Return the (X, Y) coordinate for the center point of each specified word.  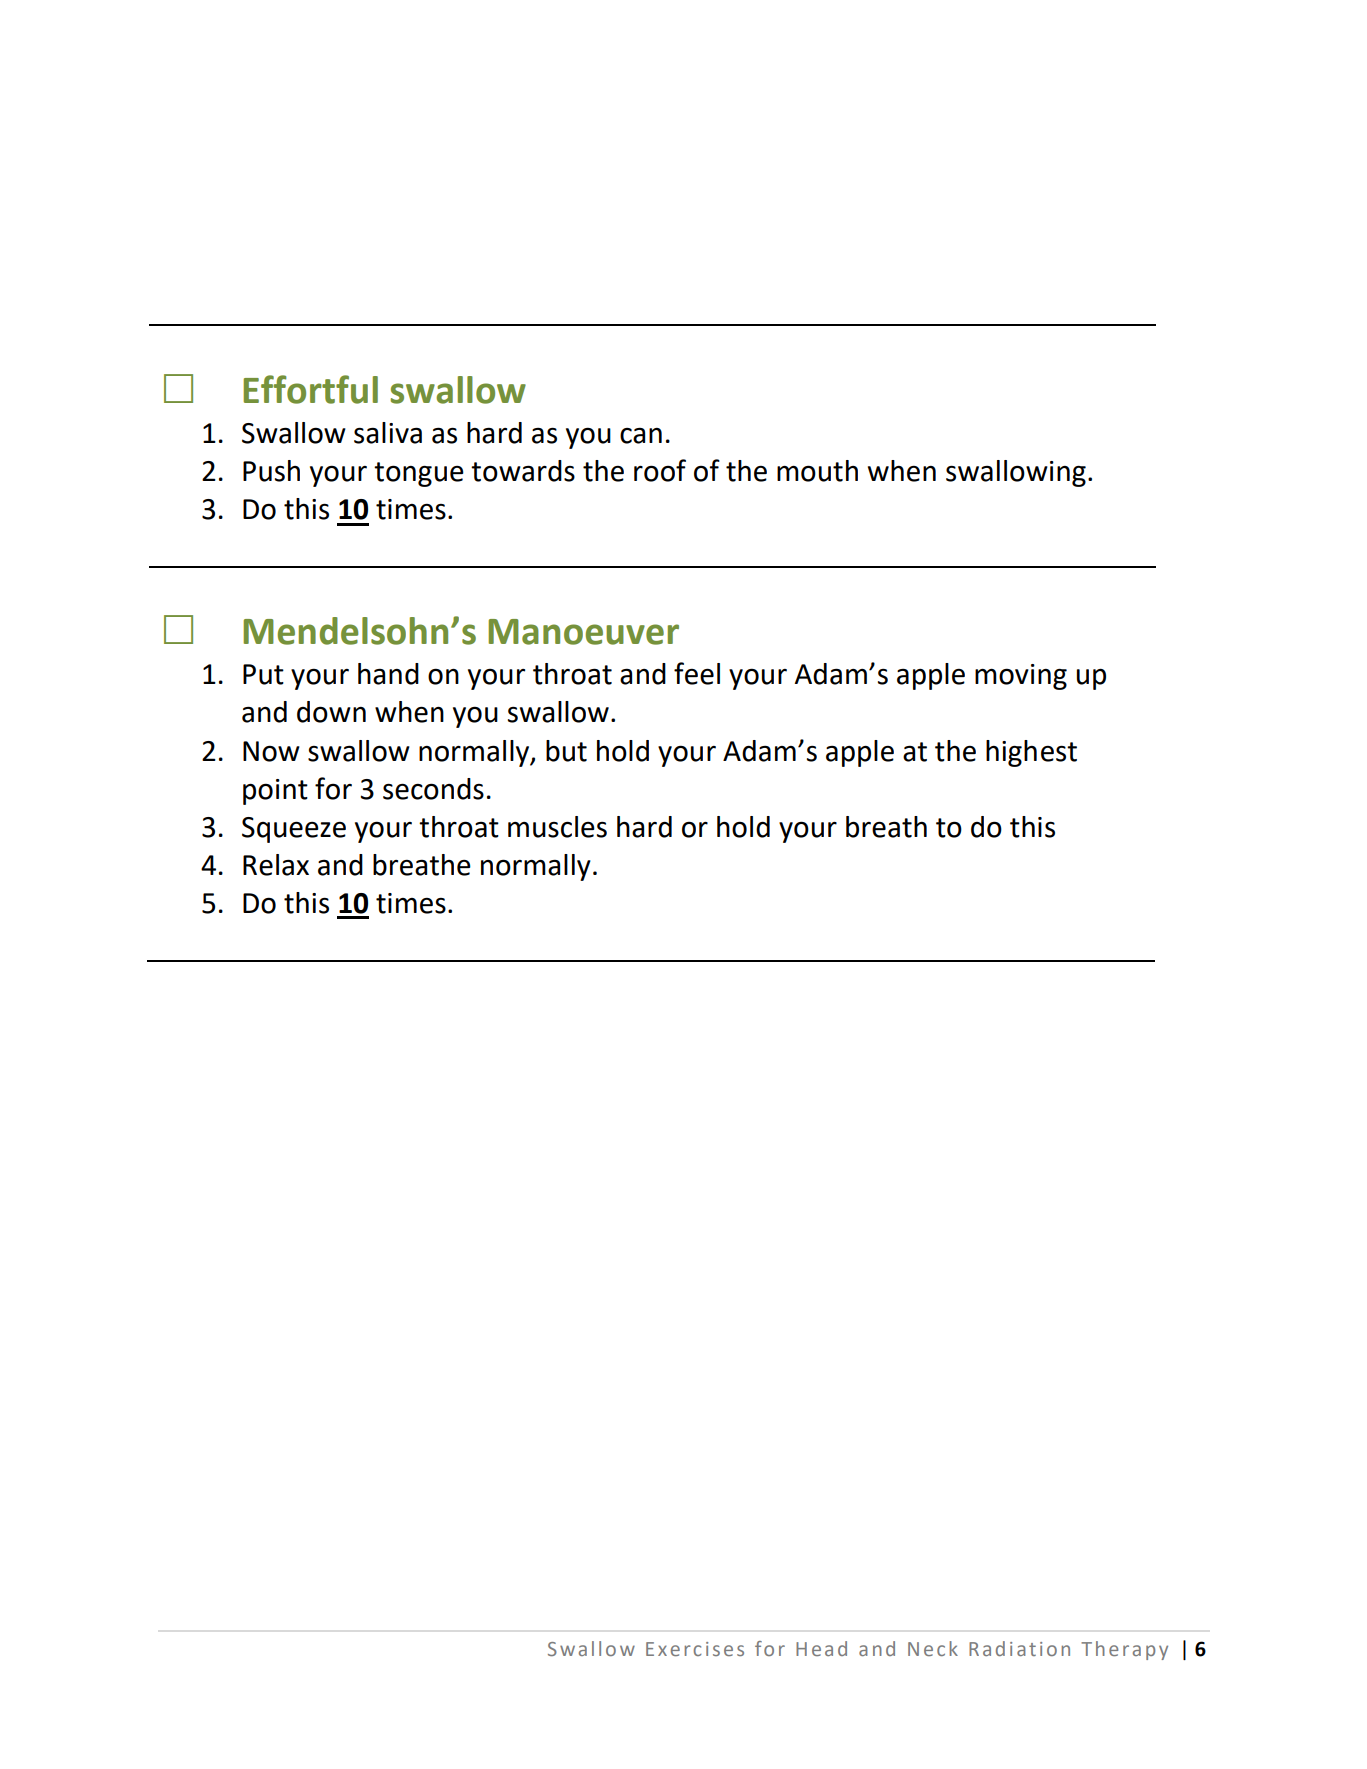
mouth (817, 471)
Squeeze (294, 830)
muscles (557, 827)
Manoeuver (583, 632)
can (641, 436)
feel (697, 673)
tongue (419, 474)
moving (1021, 677)
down (331, 712)
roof (660, 470)
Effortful (310, 389)
